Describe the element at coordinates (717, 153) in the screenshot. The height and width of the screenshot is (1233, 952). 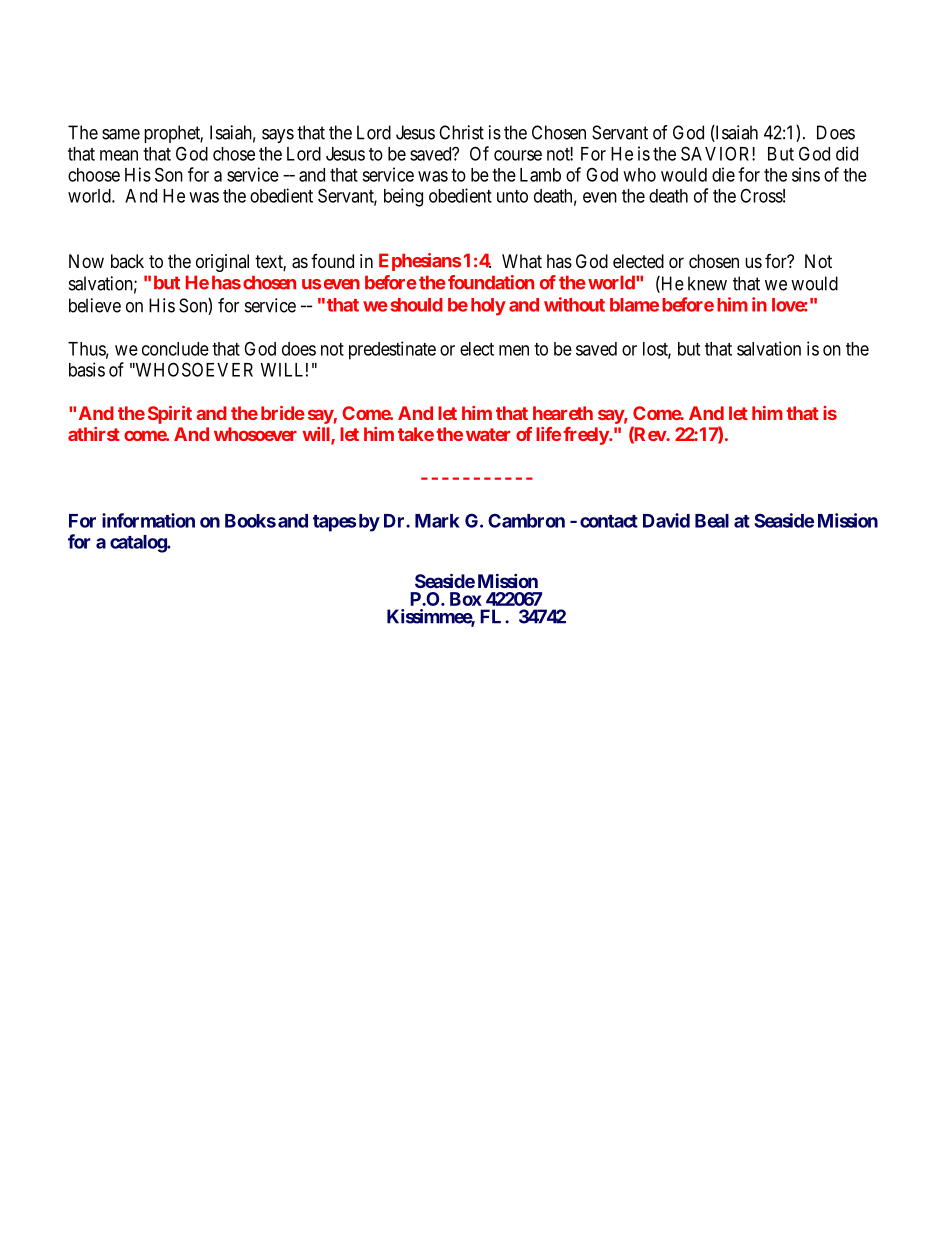
I see `SAVIOR` at that location.
